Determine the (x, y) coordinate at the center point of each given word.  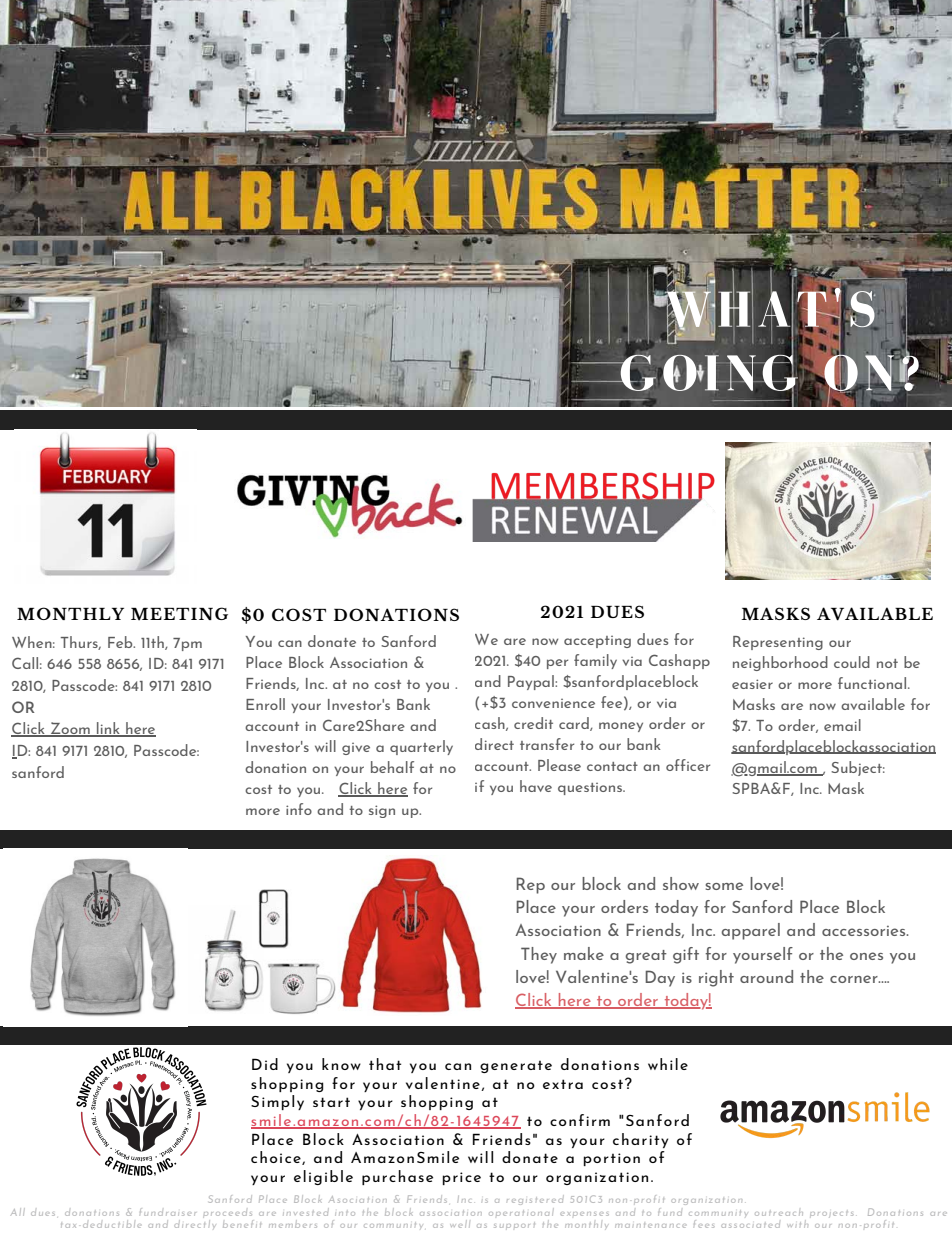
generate (516, 1066)
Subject (858, 768)
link (108, 729)
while (668, 1064)
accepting (597, 642)
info (299, 809)
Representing (778, 643)
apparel (750, 931)
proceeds (227, 1214)
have (536, 786)
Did (265, 1064)
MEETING (179, 614)
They (539, 955)
